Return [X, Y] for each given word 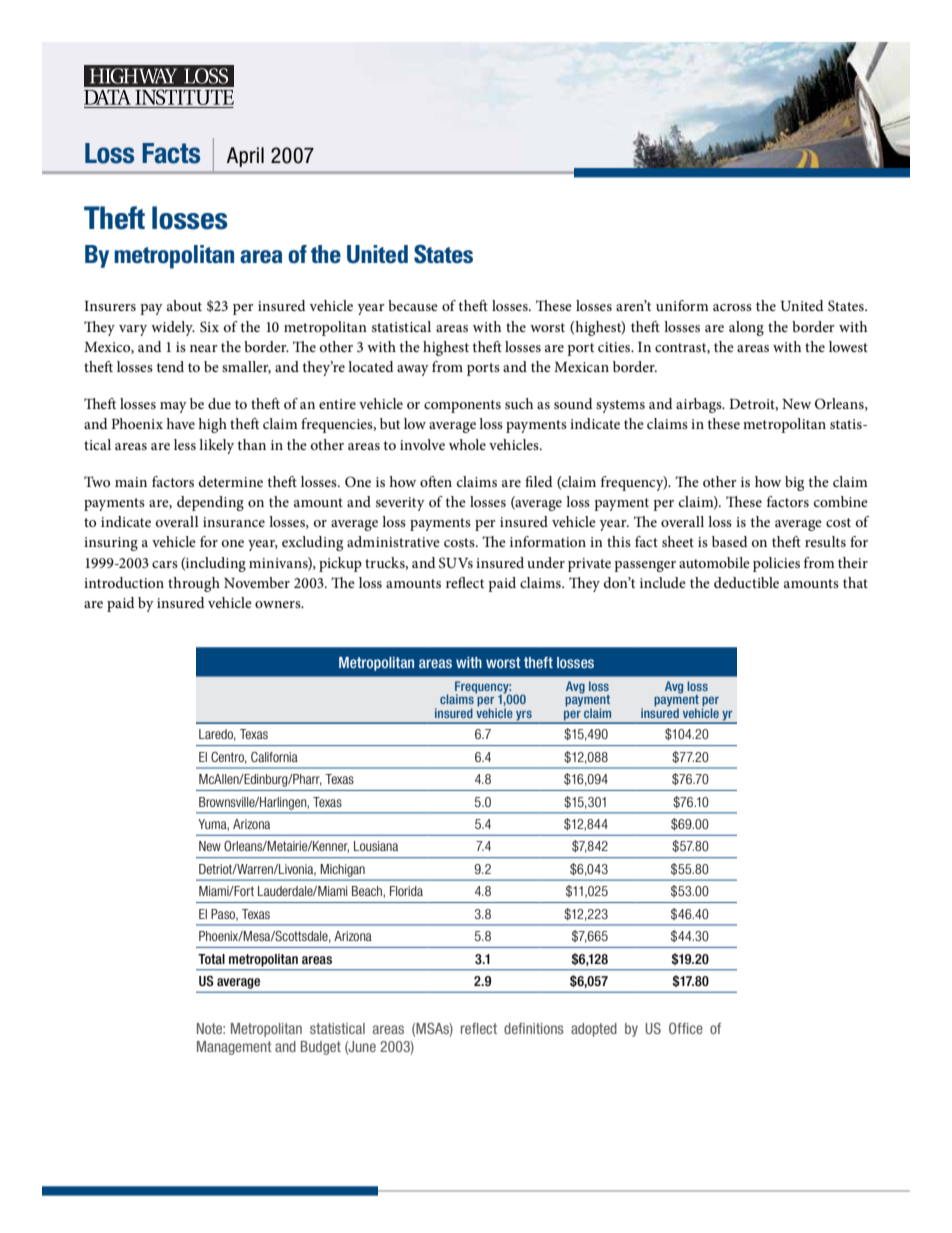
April [245, 157]
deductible [746, 582]
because [413, 305]
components [462, 406]
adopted [594, 1030]
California [274, 757]
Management [234, 1048]
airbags [700, 405]
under [546, 562]
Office [686, 1028]
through [194, 584]
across [732, 307]
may [173, 407]
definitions [534, 1028]
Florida [406, 891]
